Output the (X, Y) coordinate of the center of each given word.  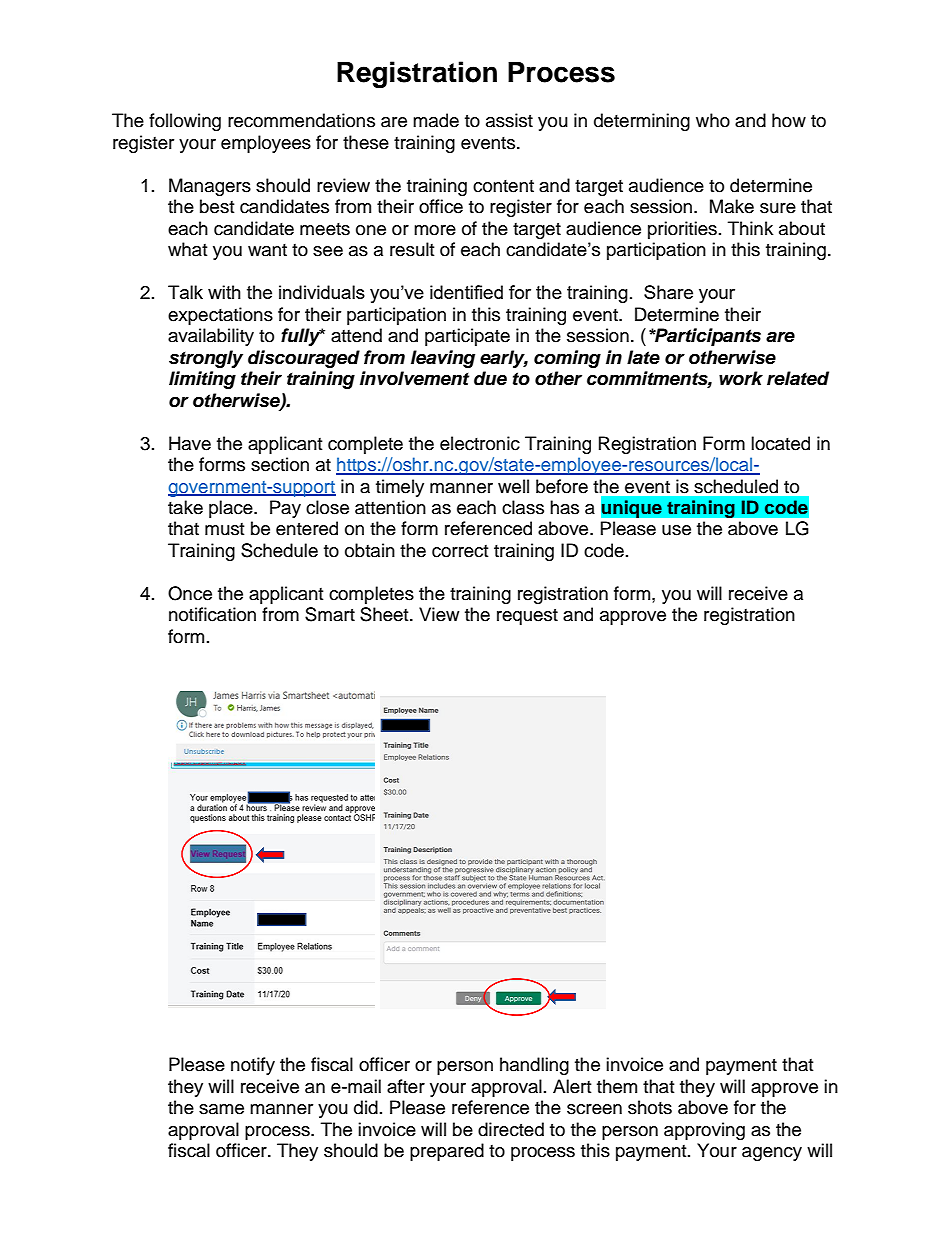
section (280, 464)
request (527, 617)
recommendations (301, 120)
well (513, 486)
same (221, 1109)
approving (704, 1131)
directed (511, 1129)
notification (212, 614)
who (713, 120)
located (780, 443)
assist (509, 120)
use (676, 530)
